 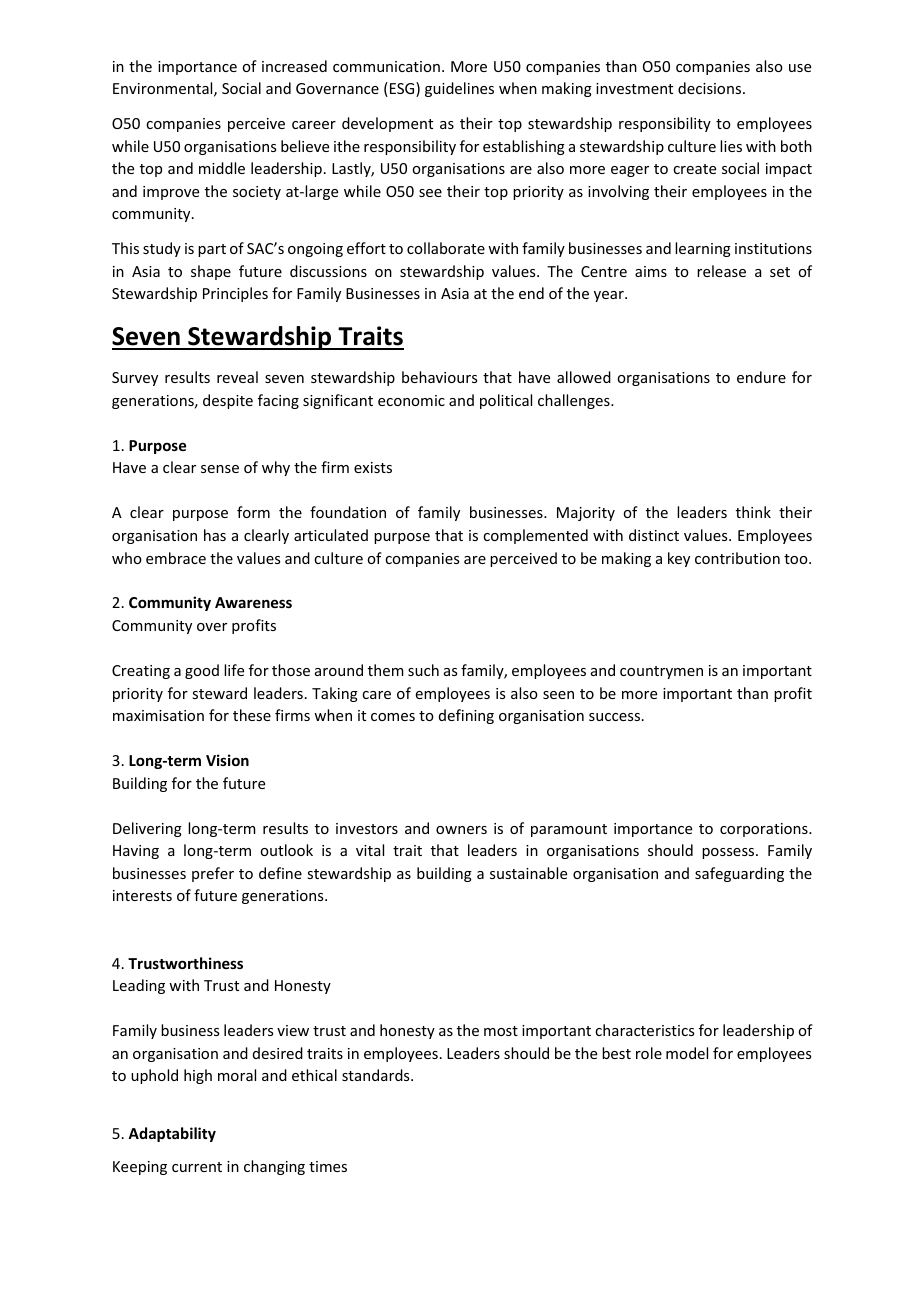 I want to click on decisions, so click(x=709, y=88).
